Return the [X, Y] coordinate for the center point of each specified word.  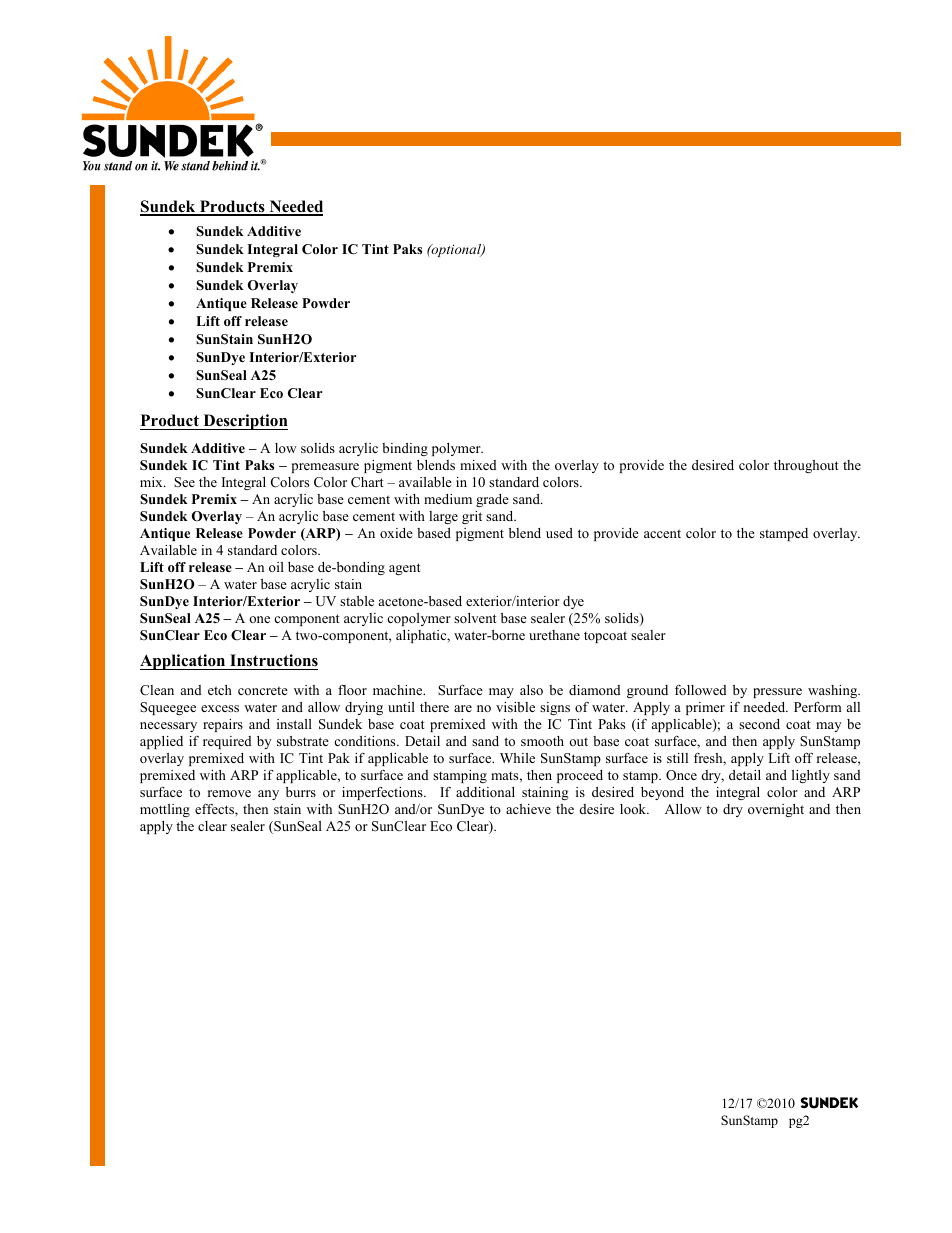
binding [405, 449]
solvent [475, 618]
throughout [806, 466]
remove [229, 793]
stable [357, 601]
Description [244, 422]
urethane [554, 635]
